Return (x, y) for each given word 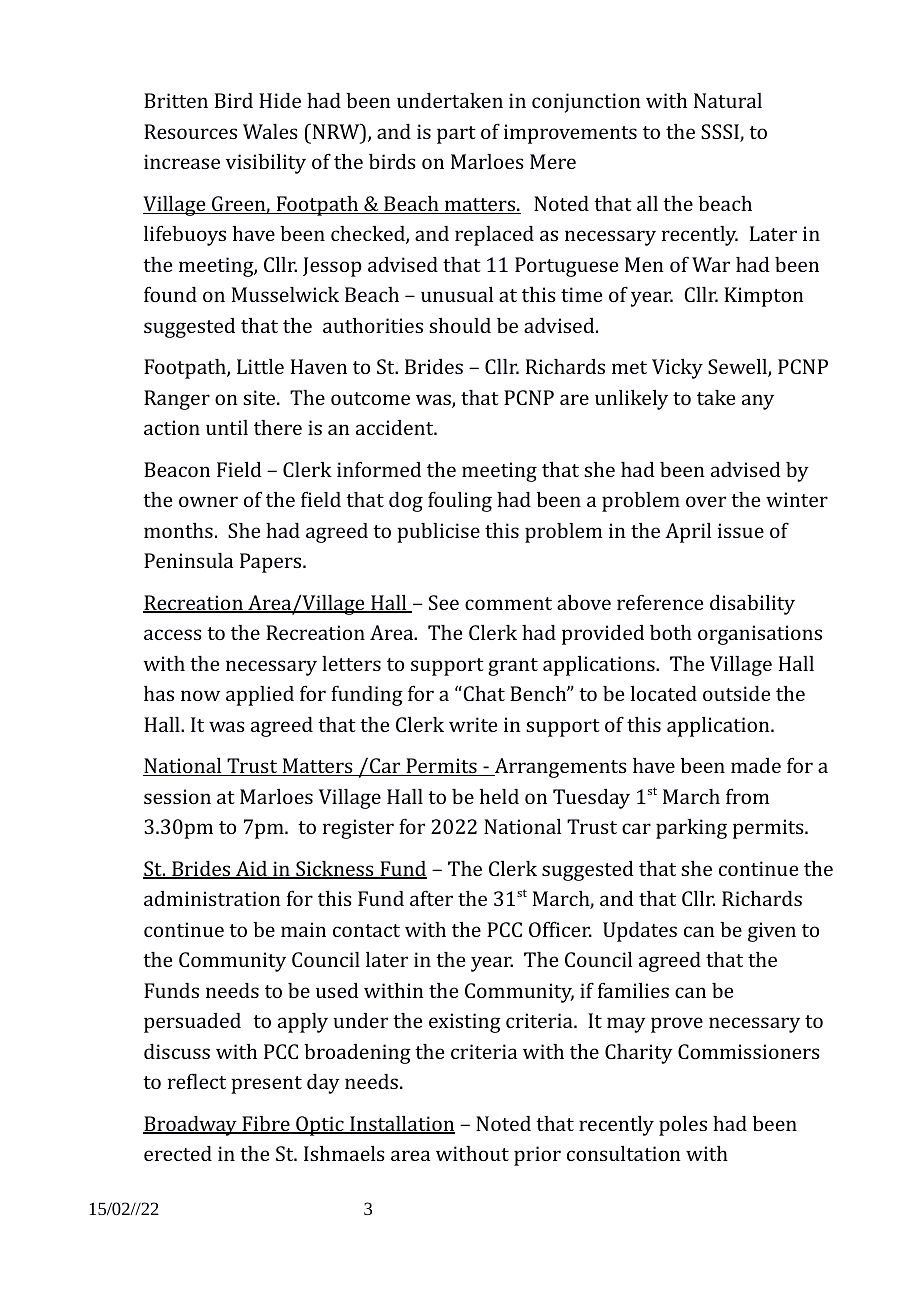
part (456, 135)
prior (537, 1156)
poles (683, 1126)
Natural (728, 100)
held (499, 796)
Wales (270, 131)
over (706, 501)
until (227, 427)
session (177, 796)
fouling (460, 501)
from (747, 796)
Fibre (266, 1125)
